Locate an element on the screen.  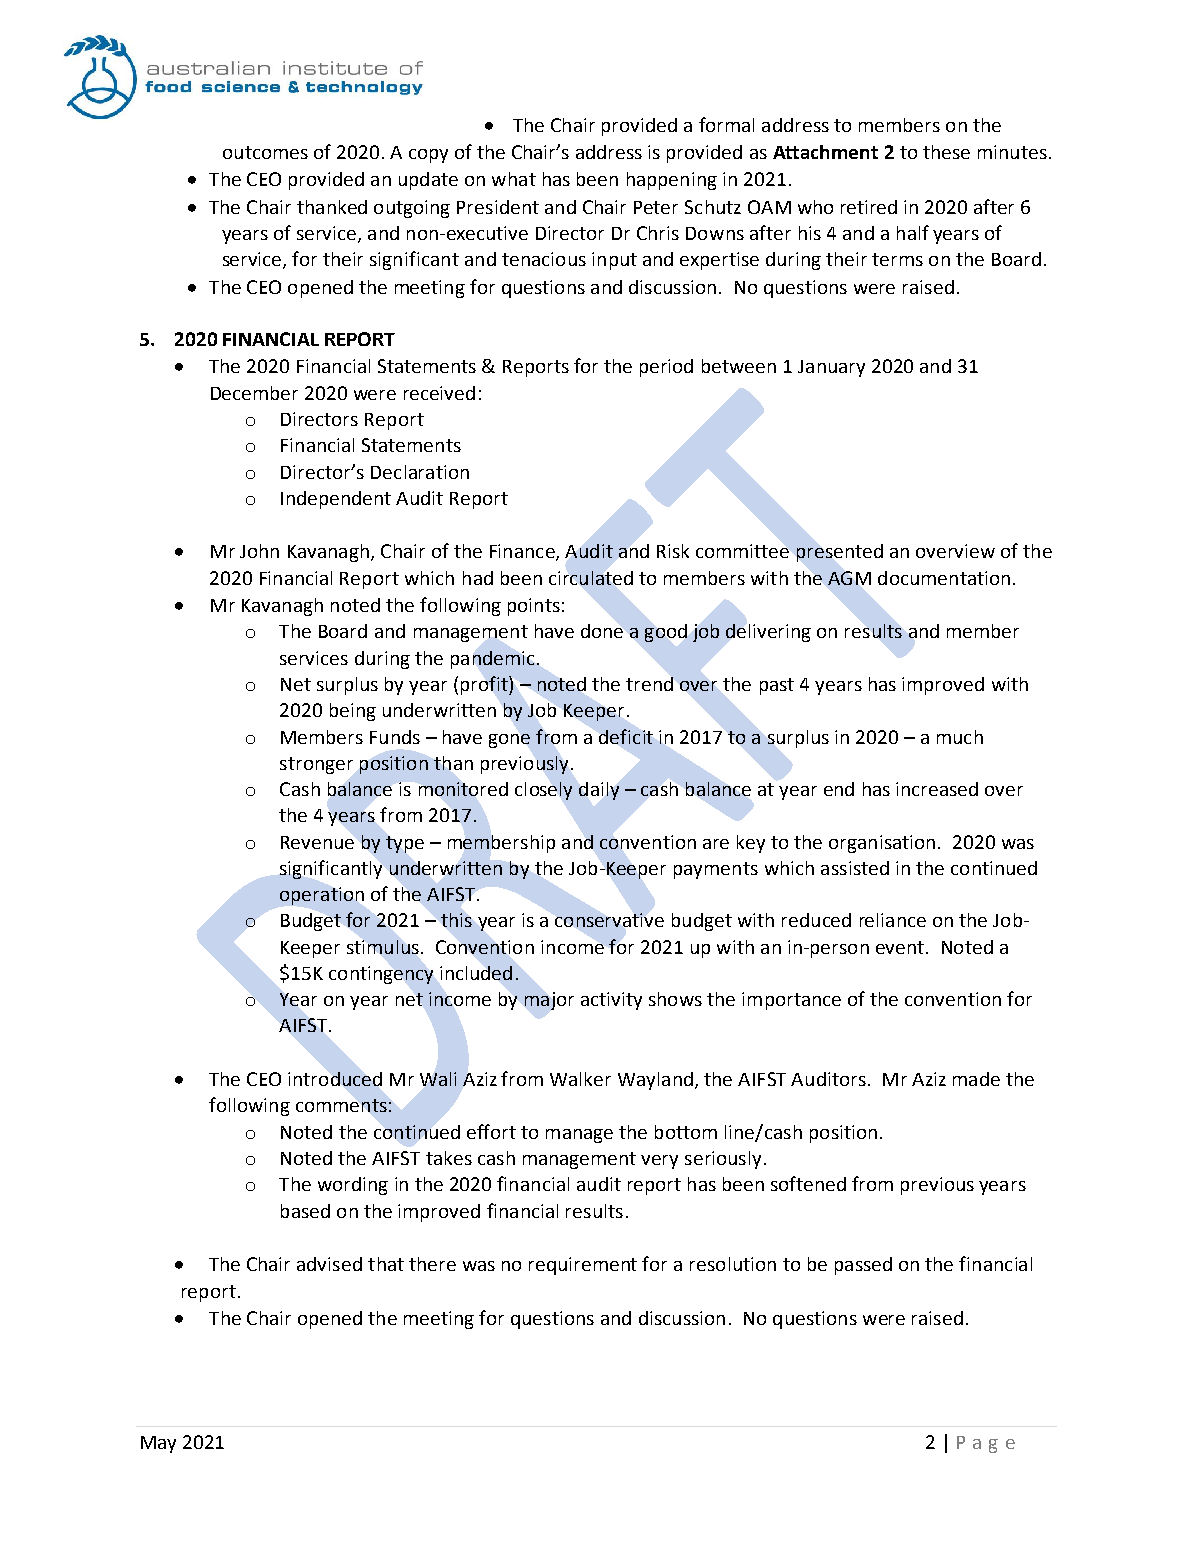
increased is located at coordinates (937, 789).
